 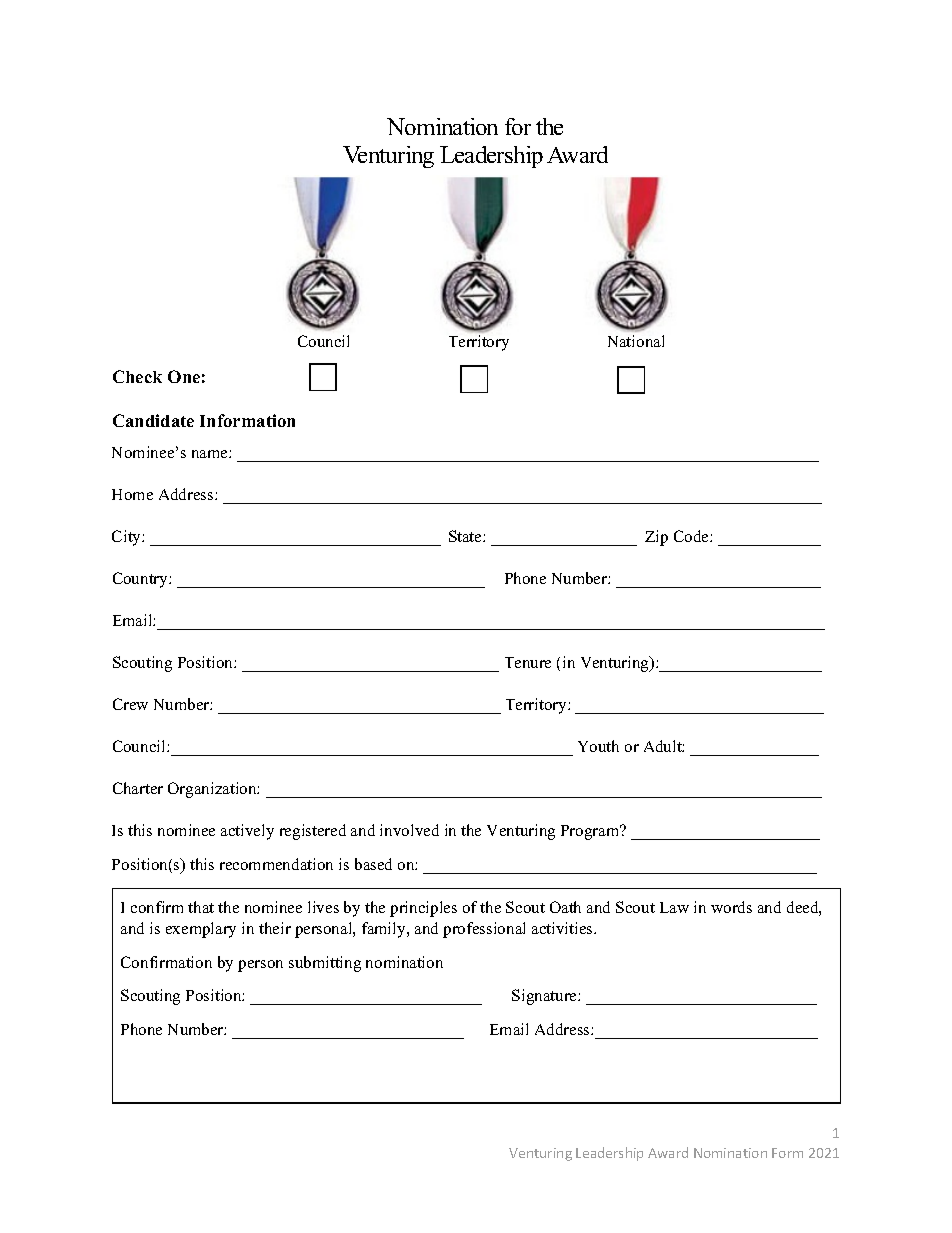 I want to click on Youth, so click(x=598, y=746).
